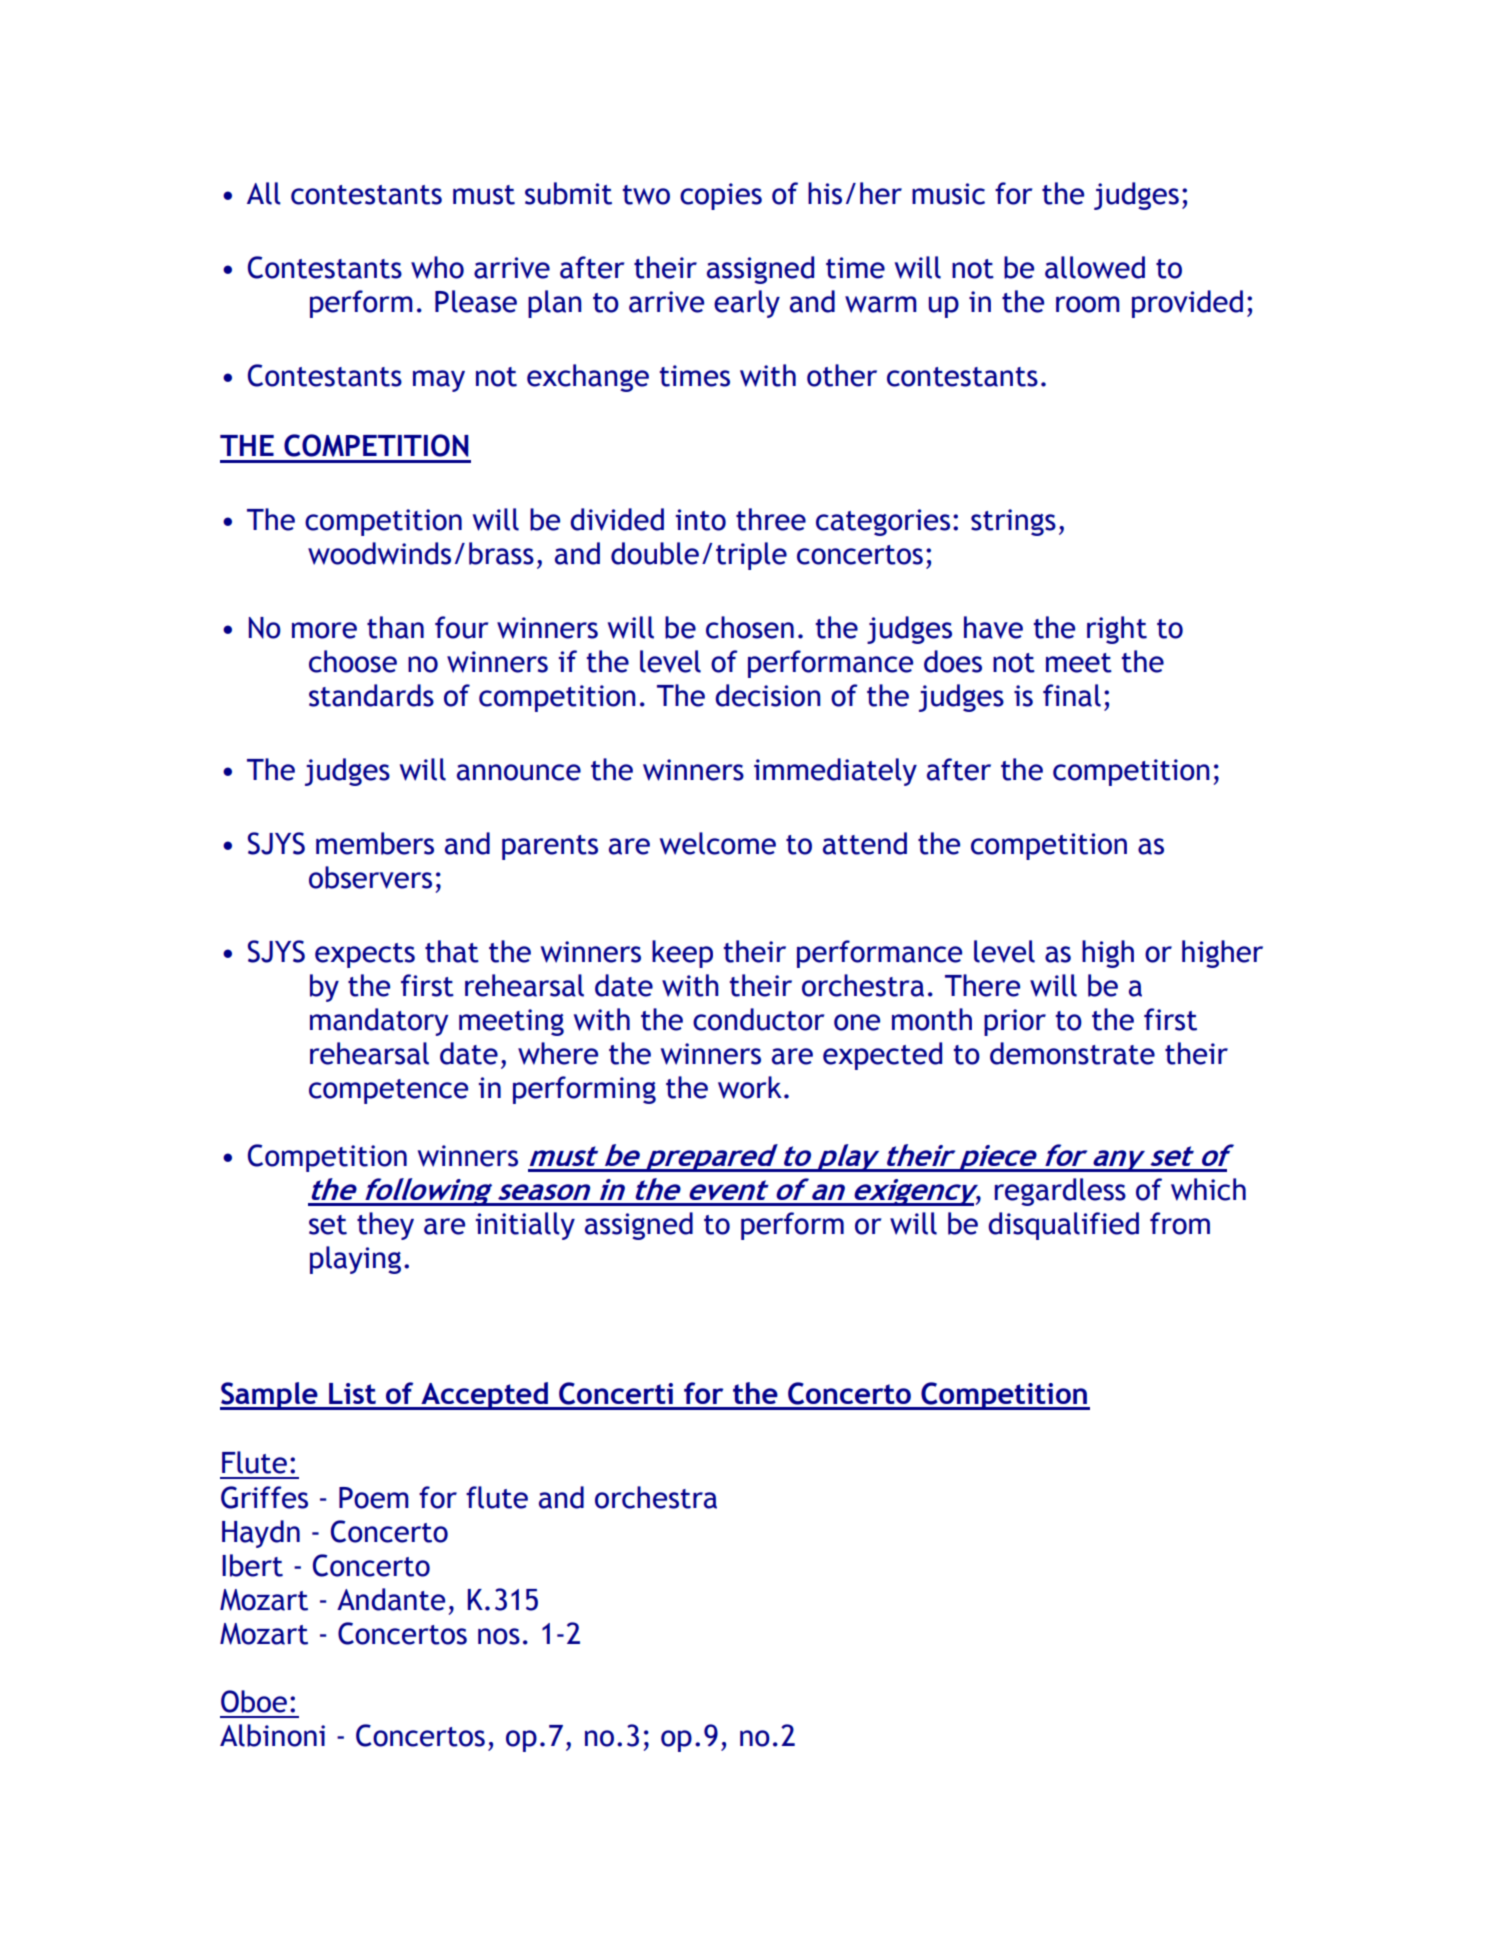 This screenshot has width=1496, height=1937. Describe the element at coordinates (437, 267) in the screenshot. I see `who` at that location.
